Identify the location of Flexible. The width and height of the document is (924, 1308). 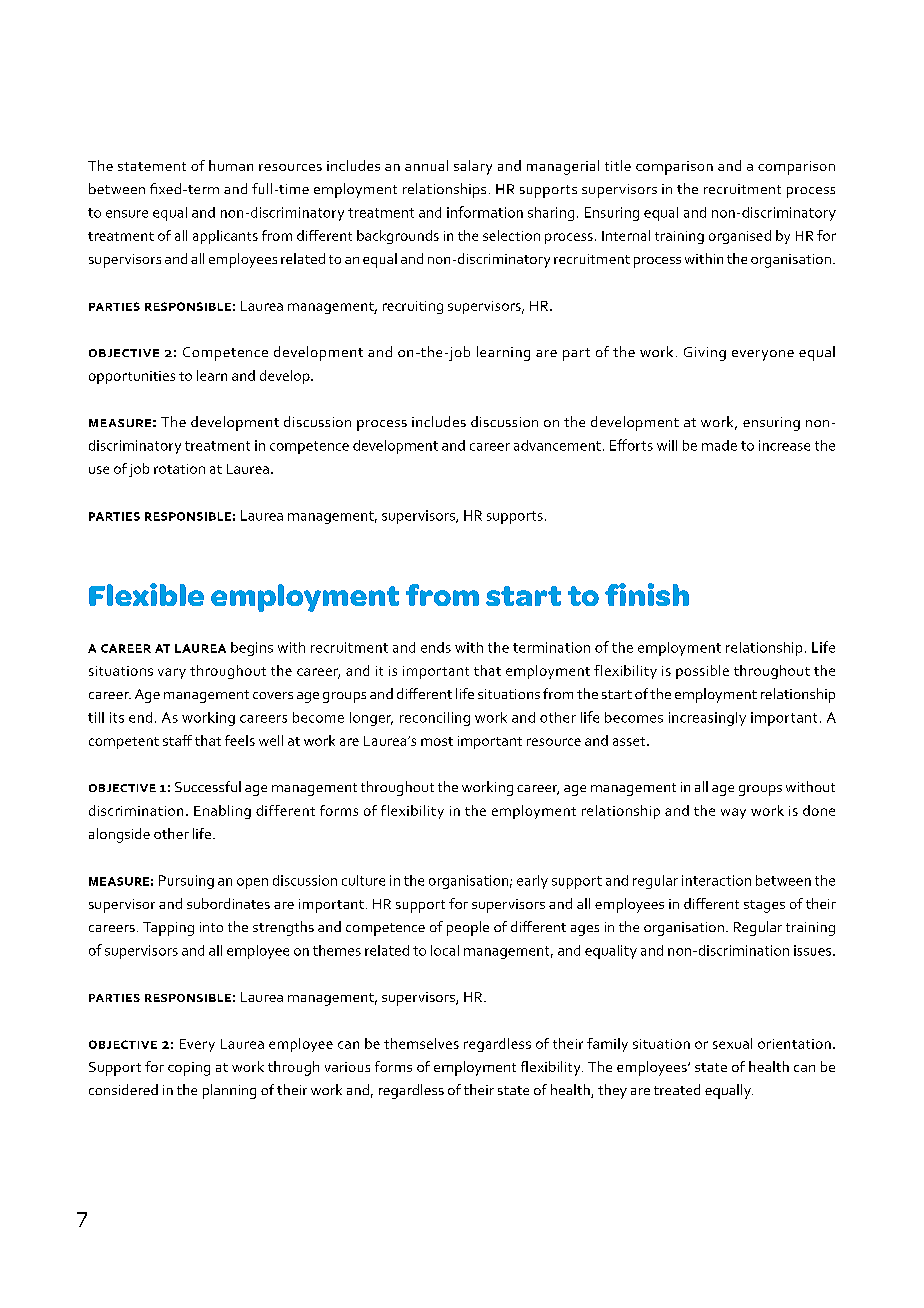
(146, 594).
